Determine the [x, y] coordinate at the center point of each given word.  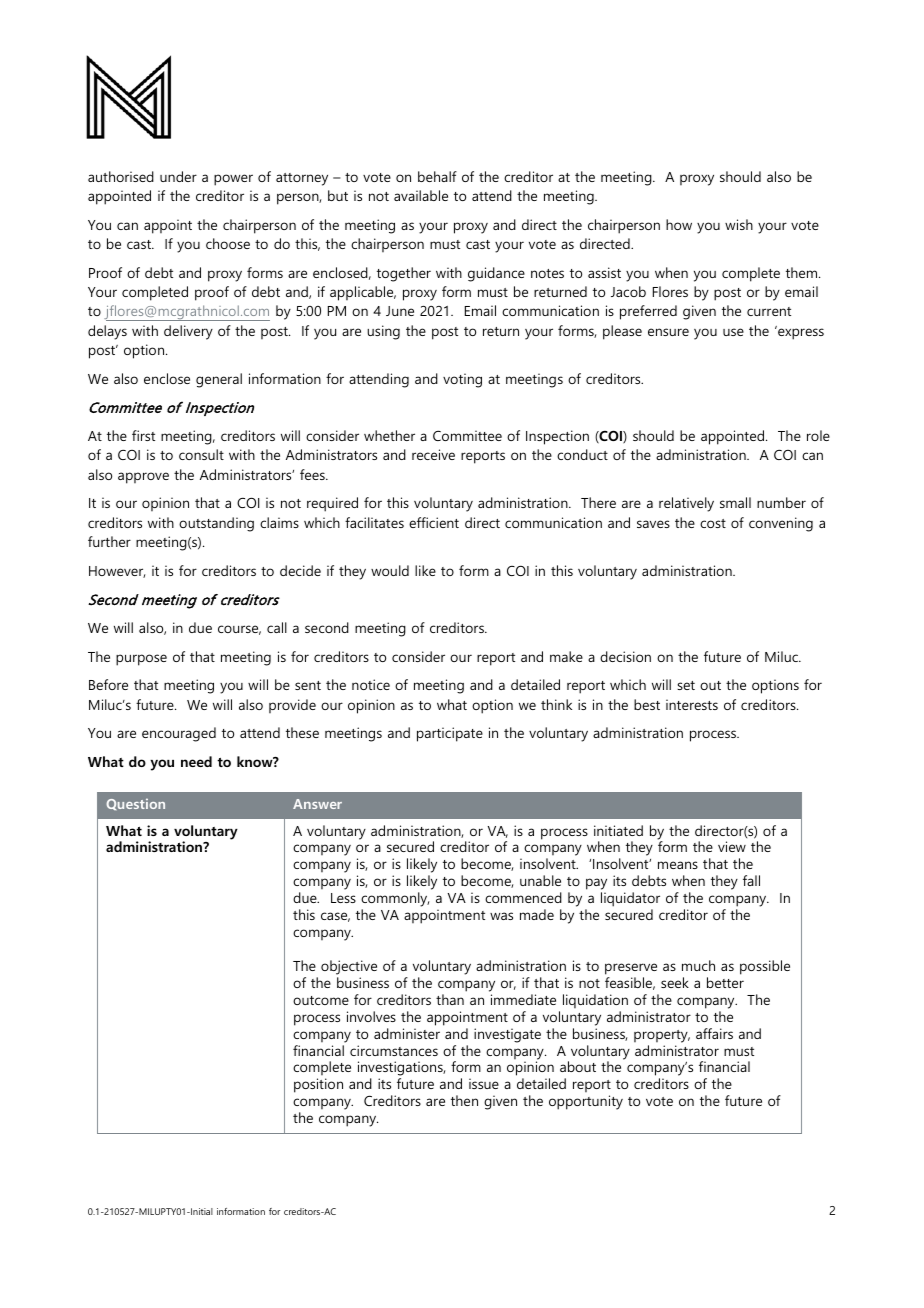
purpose [141, 660]
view [732, 846]
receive [433, 454]
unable [540, 880]
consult [201, 454]
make [566, 656]
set [686, 685]
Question [135, 804]
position [318, 1085]
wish [739, 224]
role [818, 435]
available [421, 195]
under [178, 176]
